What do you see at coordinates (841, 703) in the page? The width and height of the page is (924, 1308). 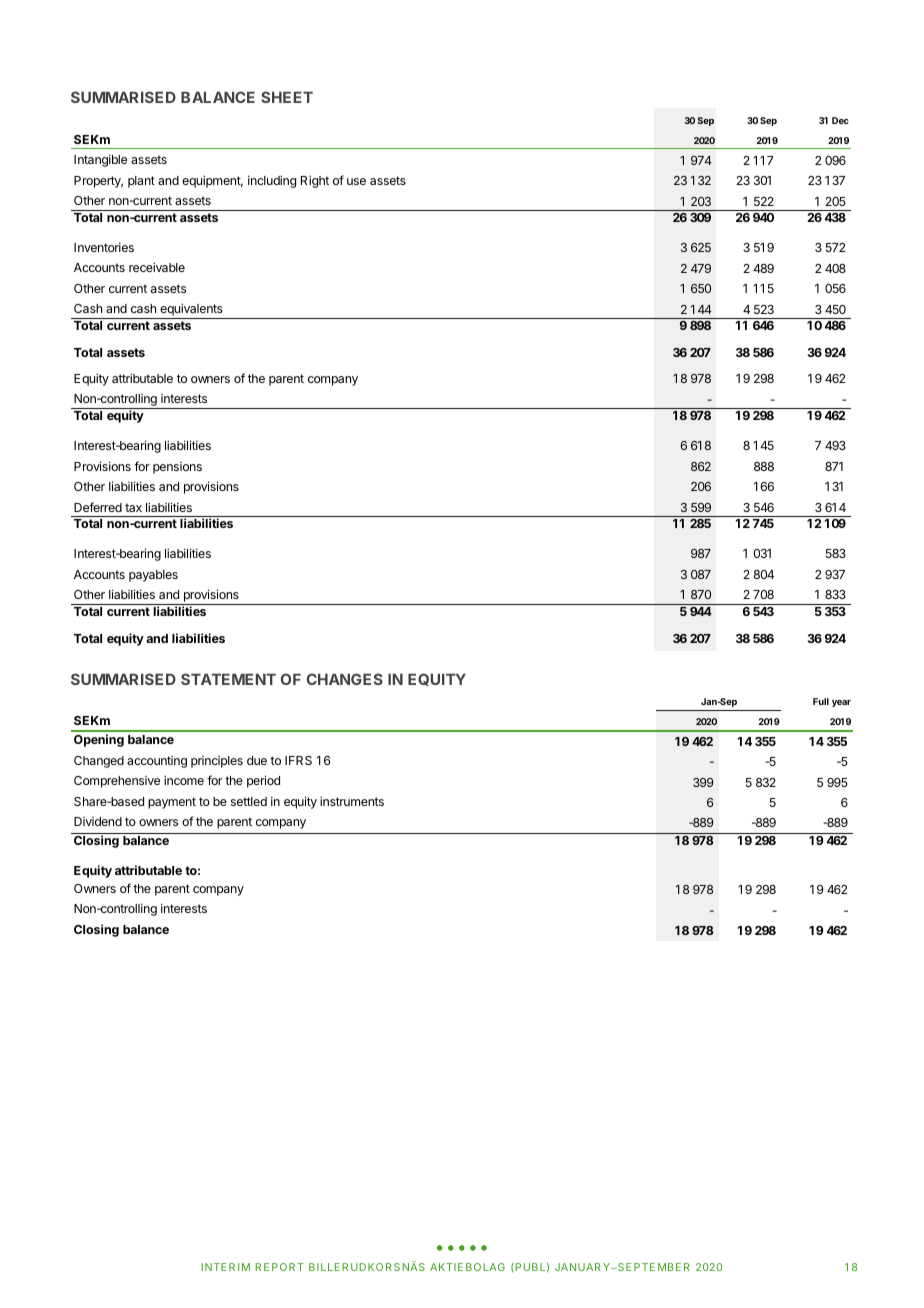 I see `year` at bounding box center [841, 703].
